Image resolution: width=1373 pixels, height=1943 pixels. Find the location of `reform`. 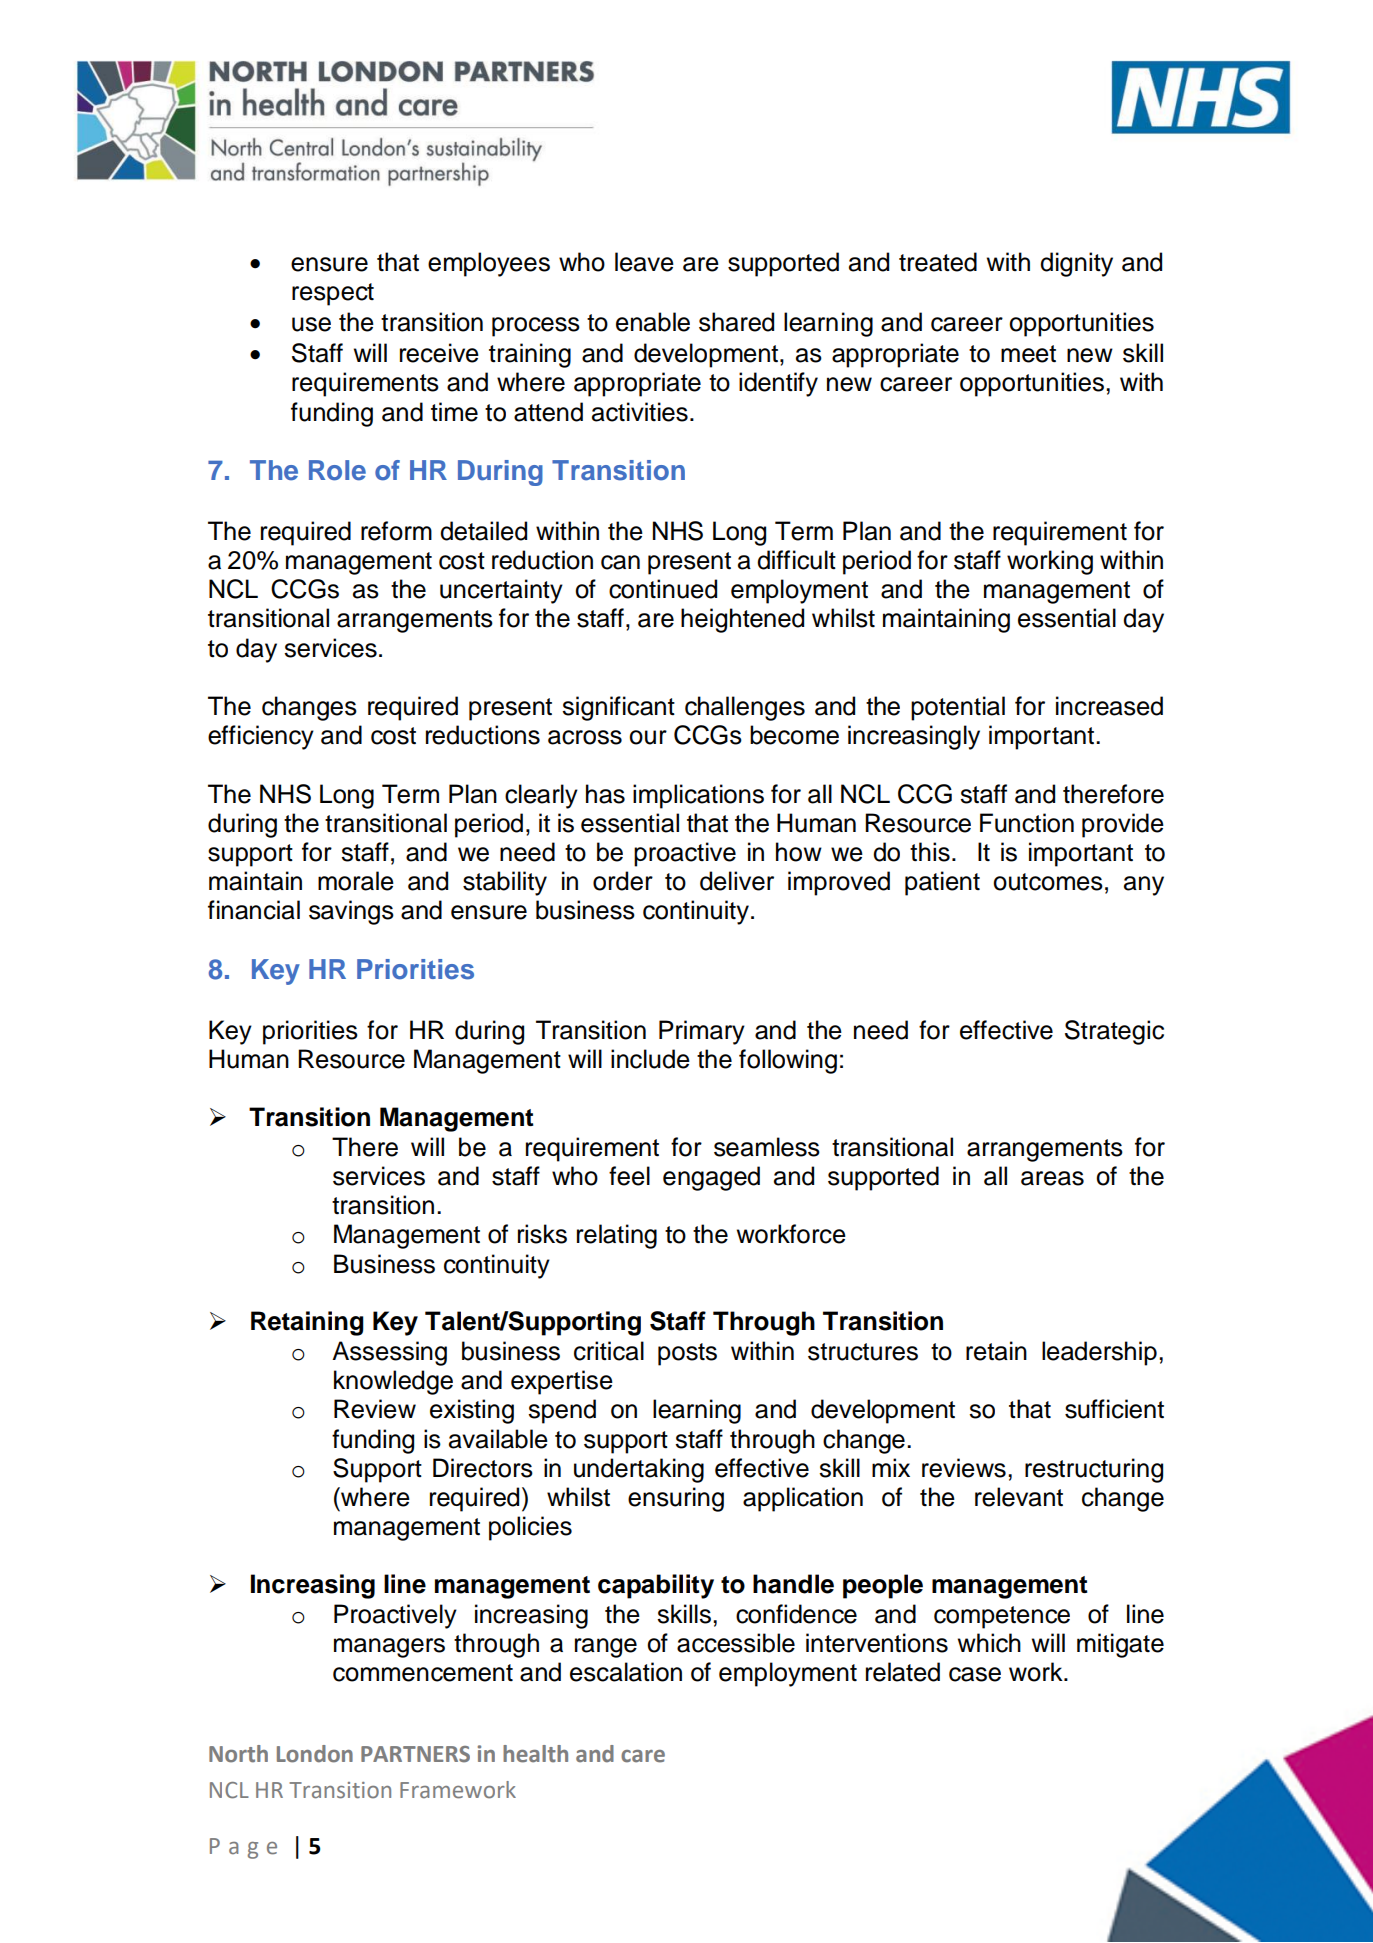

reform is located at coordinates (396, 531).
